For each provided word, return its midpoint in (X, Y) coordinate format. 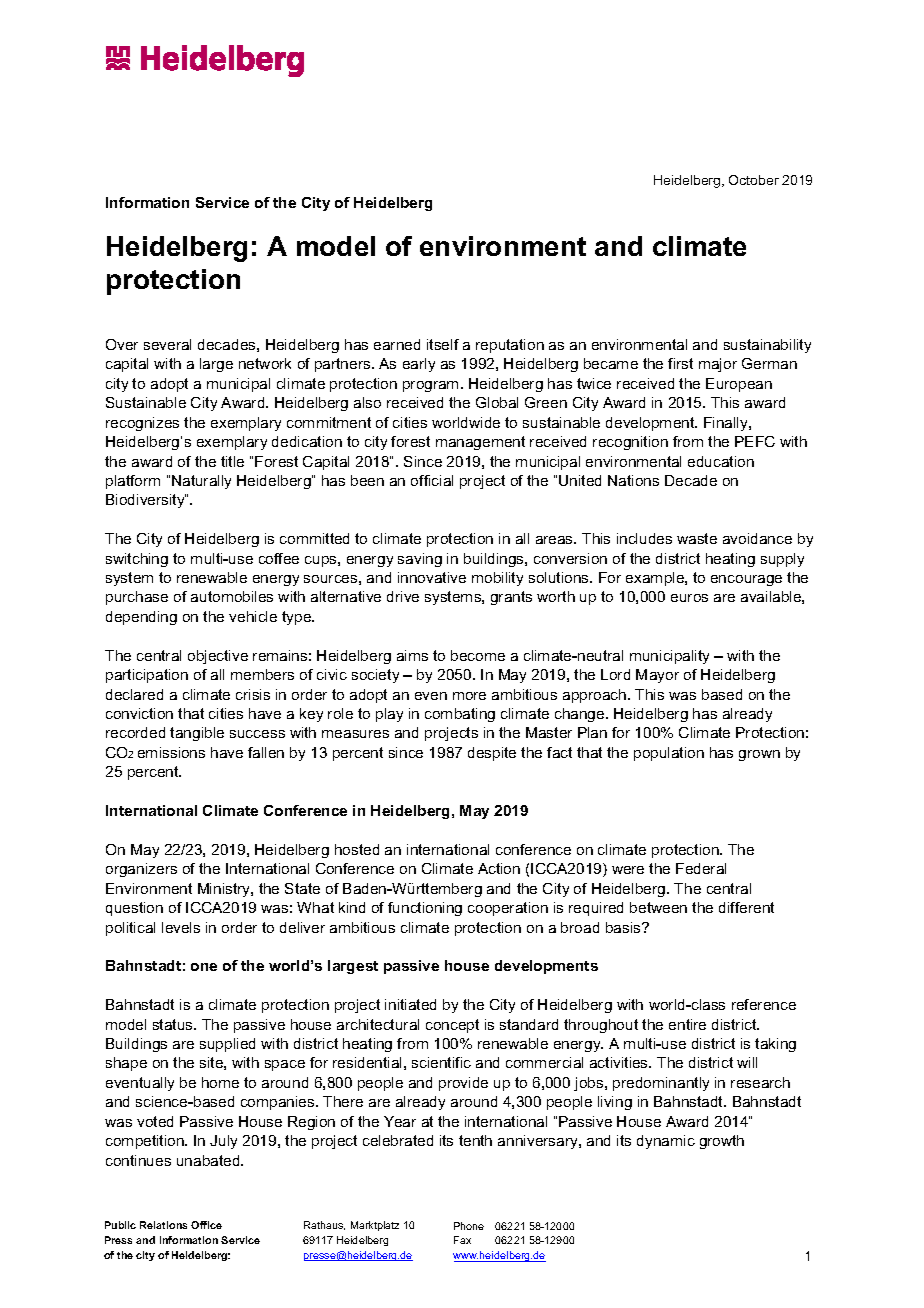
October (754, 180)
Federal (701, 868)
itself (443, 344)
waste (697, 538)
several (167, 344)
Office (206, 1225)
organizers (141, 870)
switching (137, 560)
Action (499, 868)
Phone (469, 1226)
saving (420, 560)
